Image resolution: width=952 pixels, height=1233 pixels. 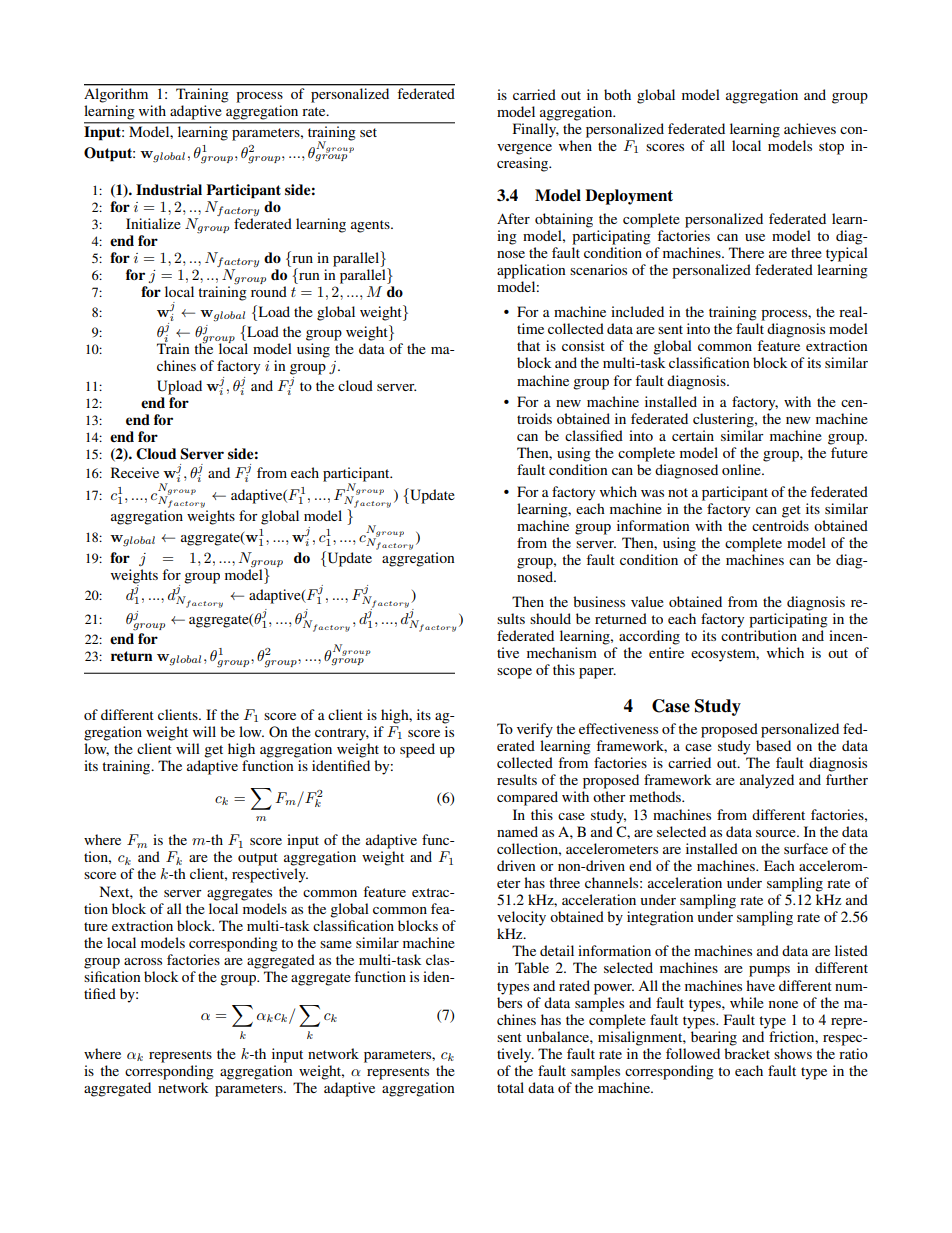 What do you see at coordinates (368, 132) in the page?
I see `set` at bounding box center [368, 132].
